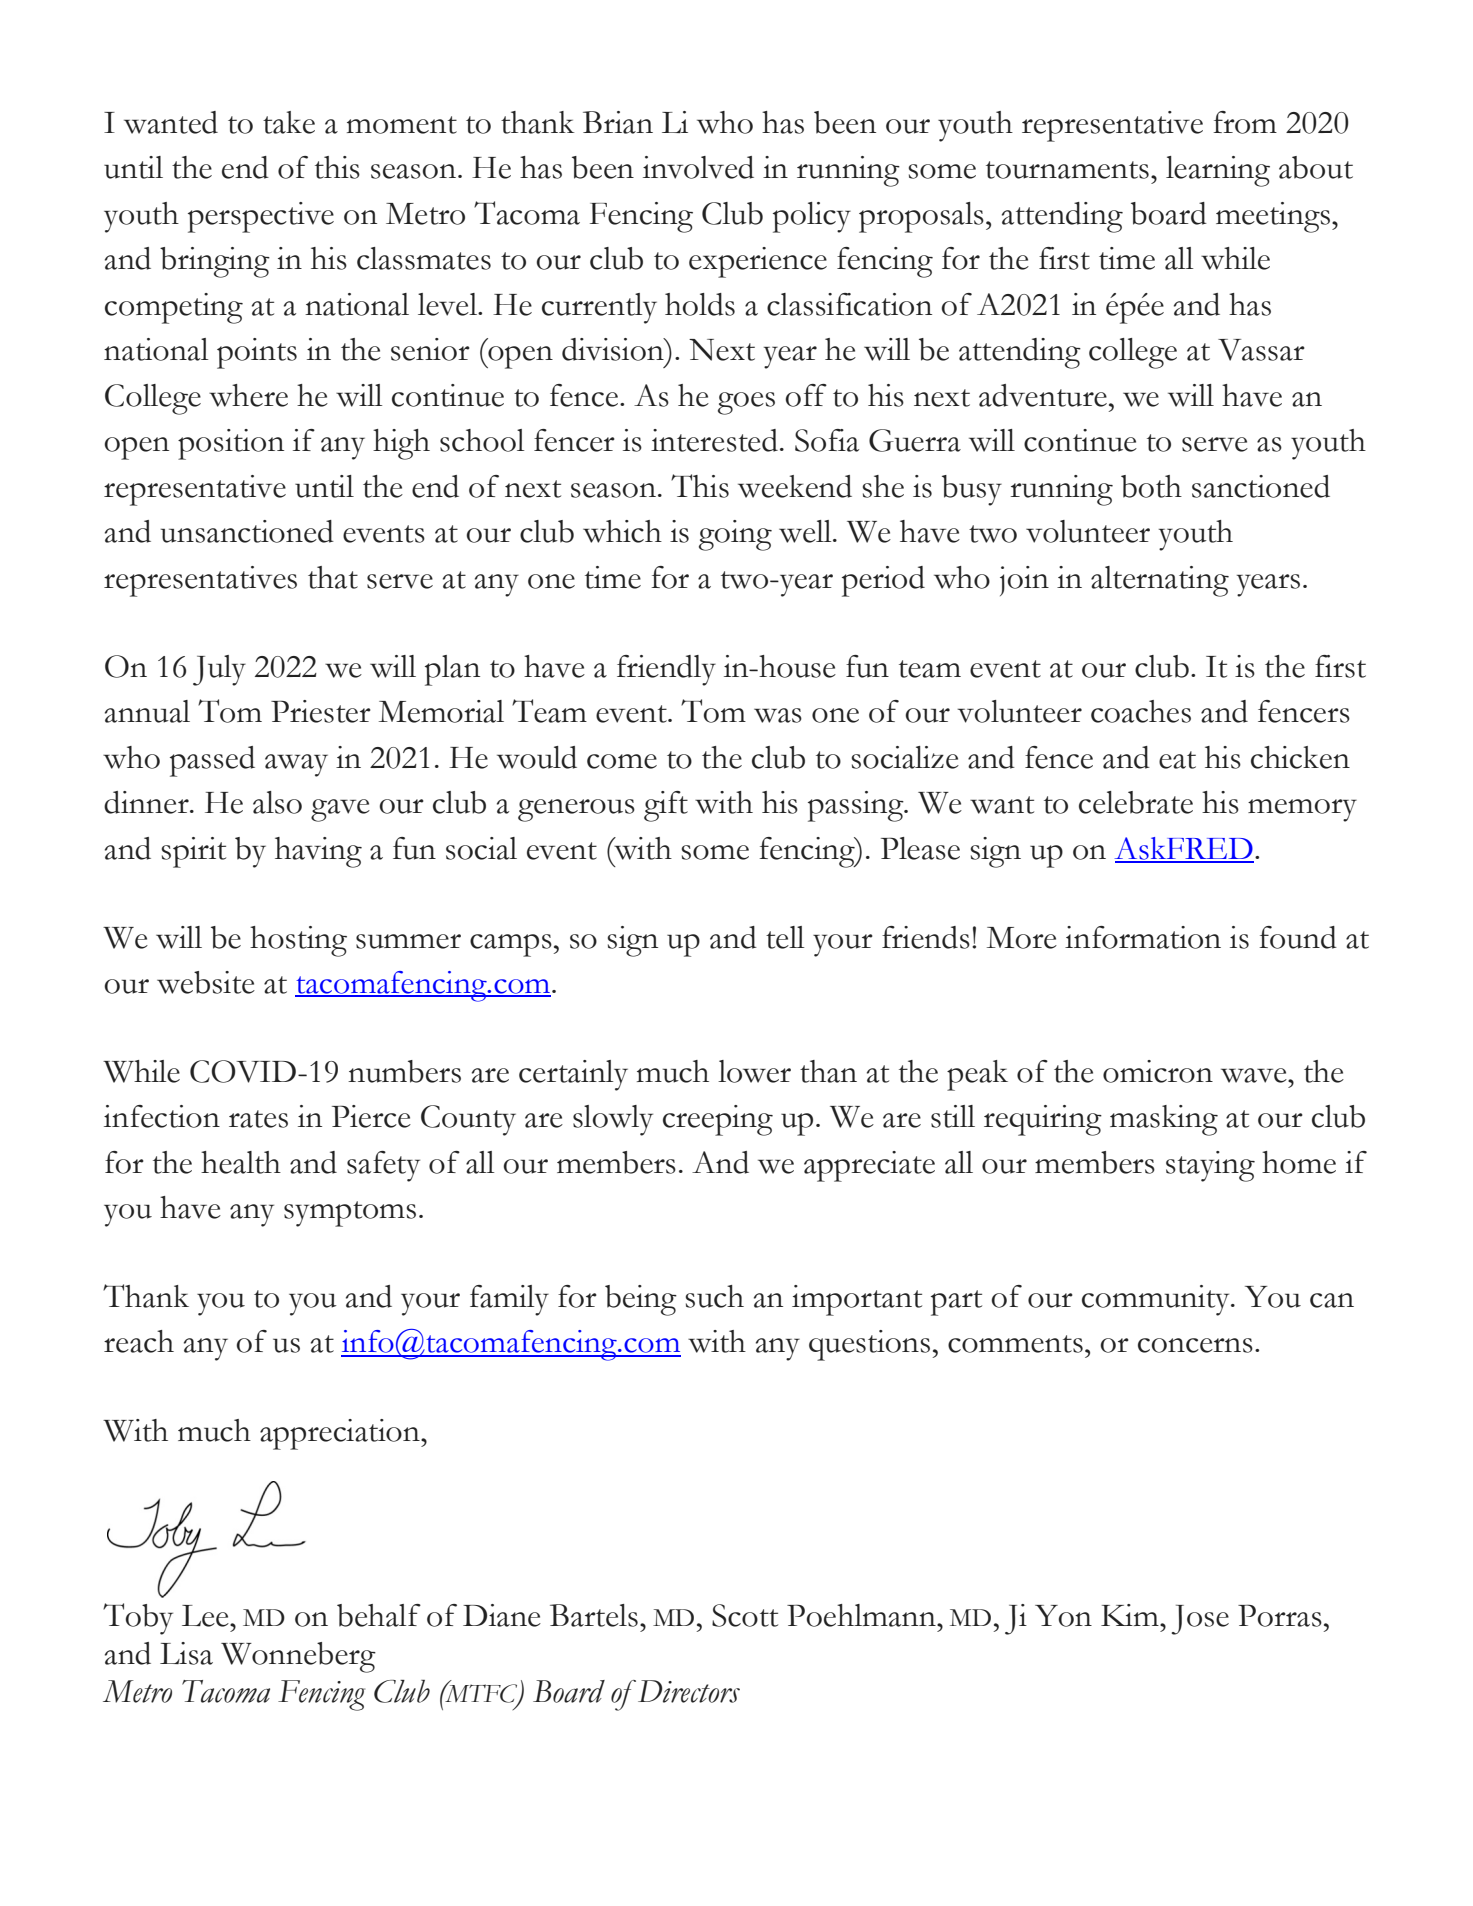  I want to click on friendly, so click(666, 670).
